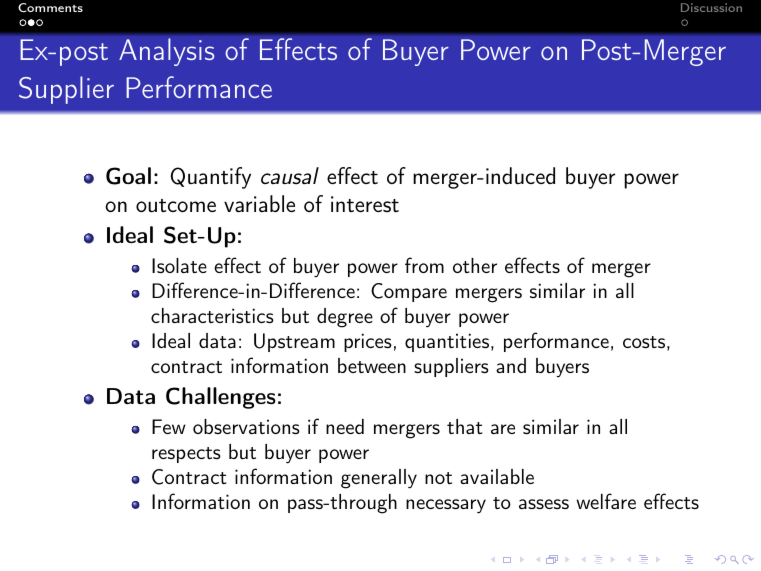 The image size is (761, 571). I want to click on Discussion, so click(711, 7).
